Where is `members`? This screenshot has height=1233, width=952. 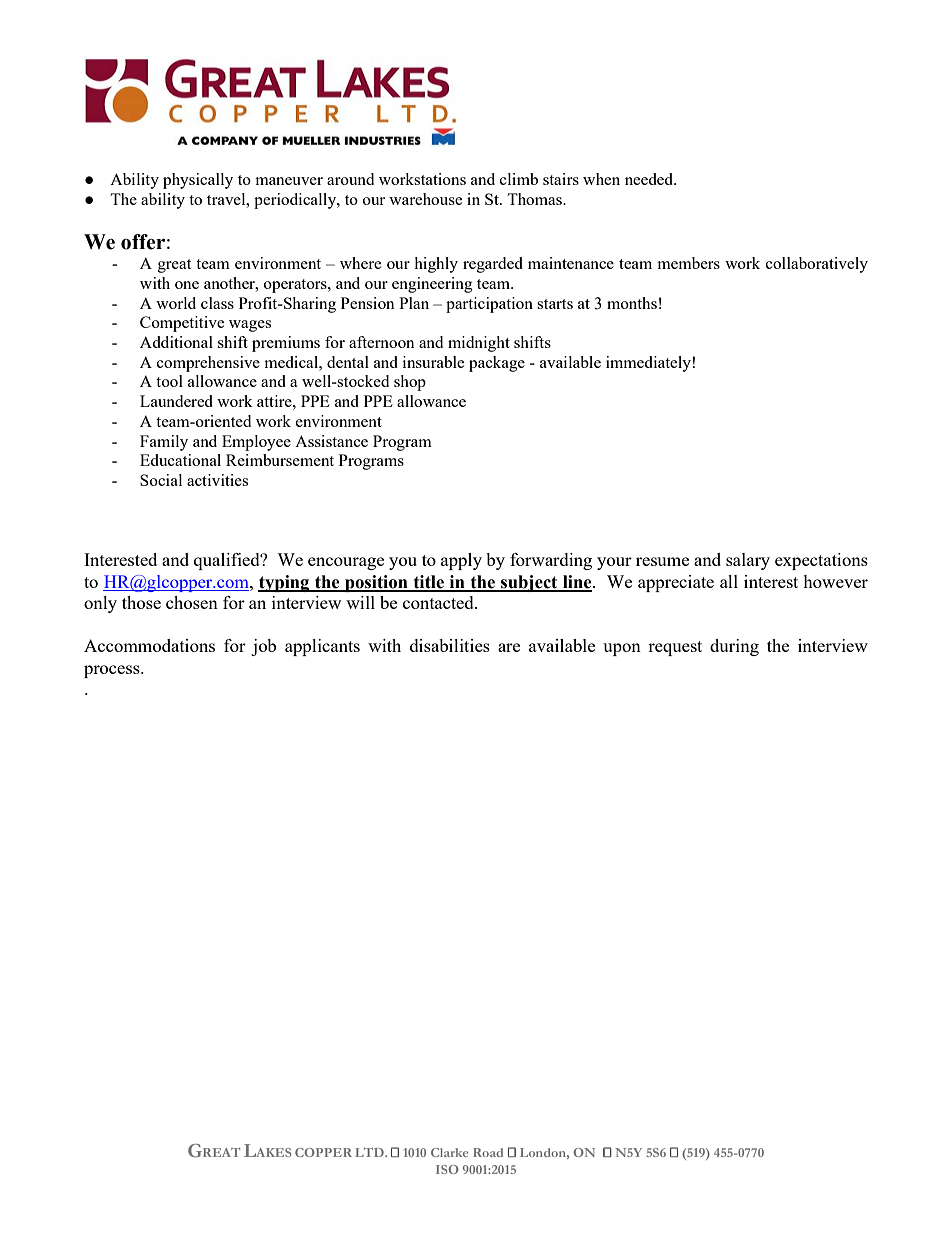 members is located at coordinates (688, 263).
